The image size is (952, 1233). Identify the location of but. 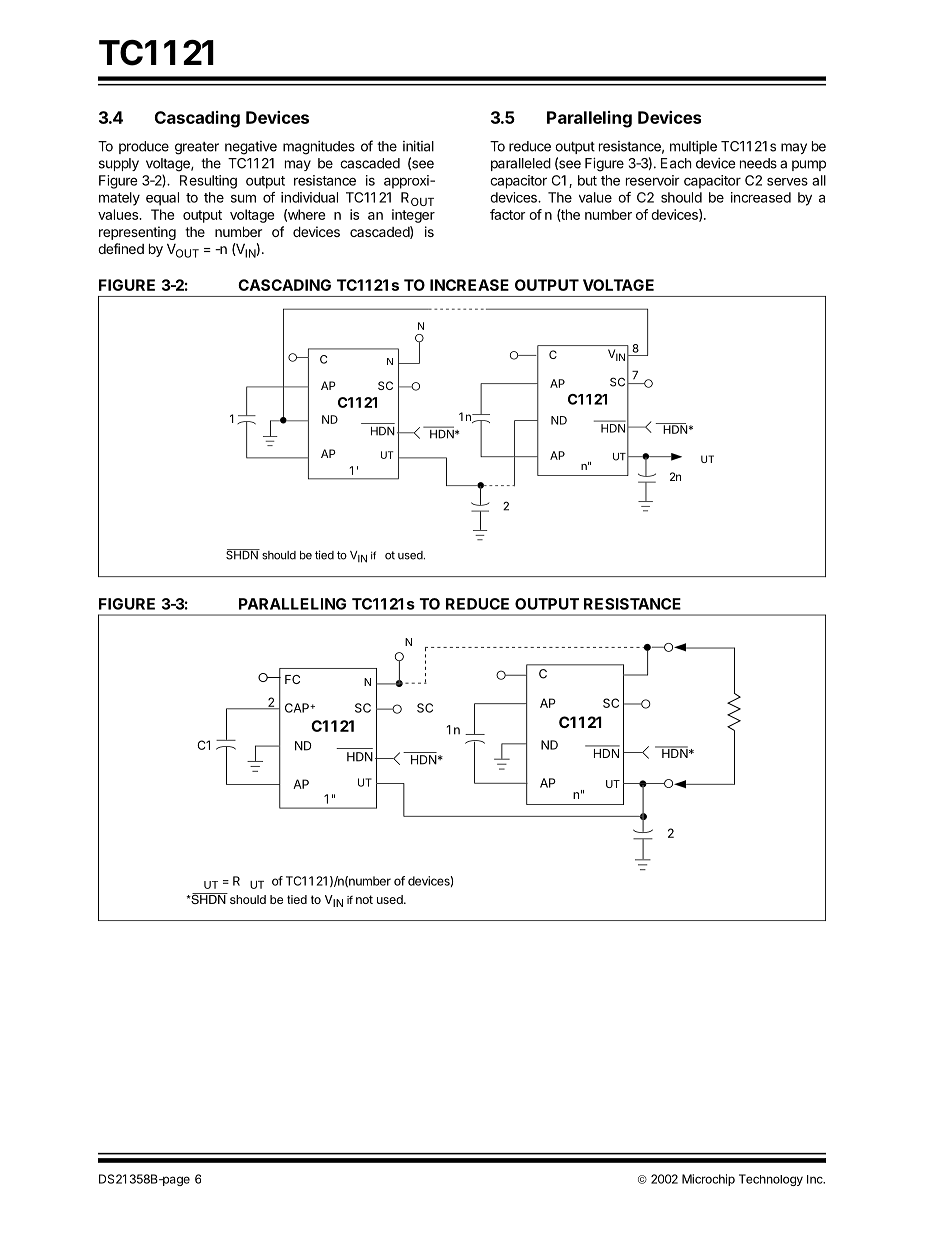
(587, 180).
